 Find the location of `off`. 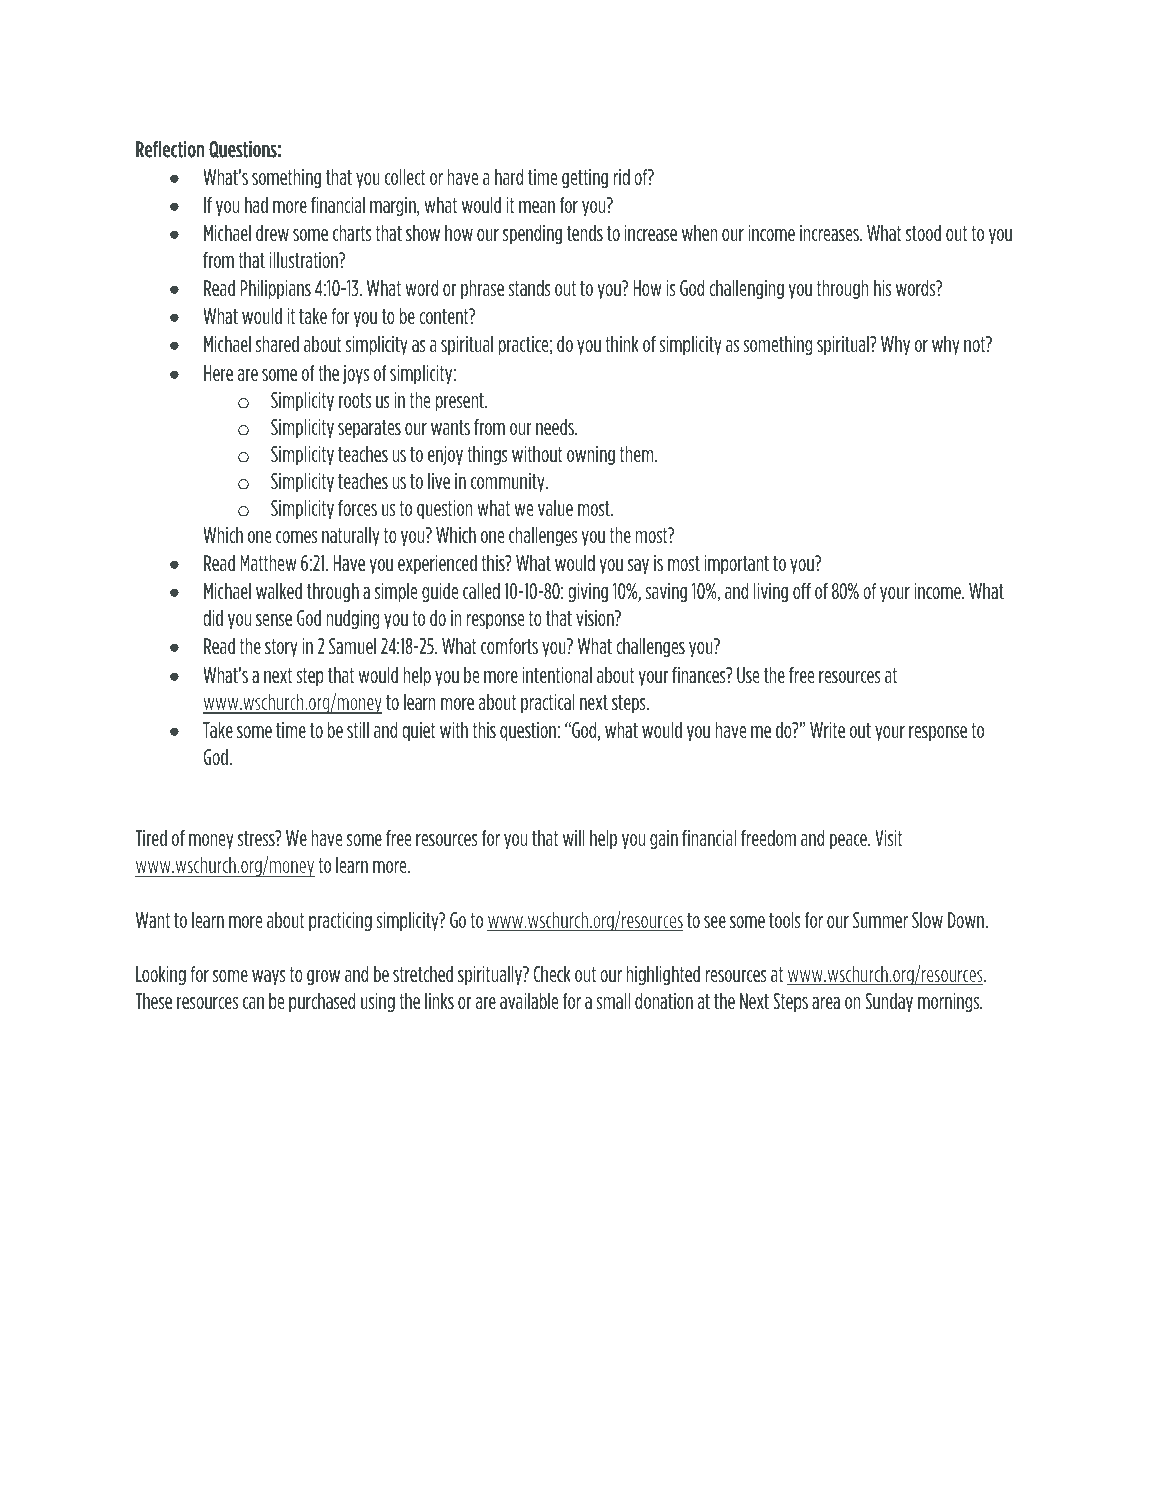

off is located at coordinates (802, 591).
